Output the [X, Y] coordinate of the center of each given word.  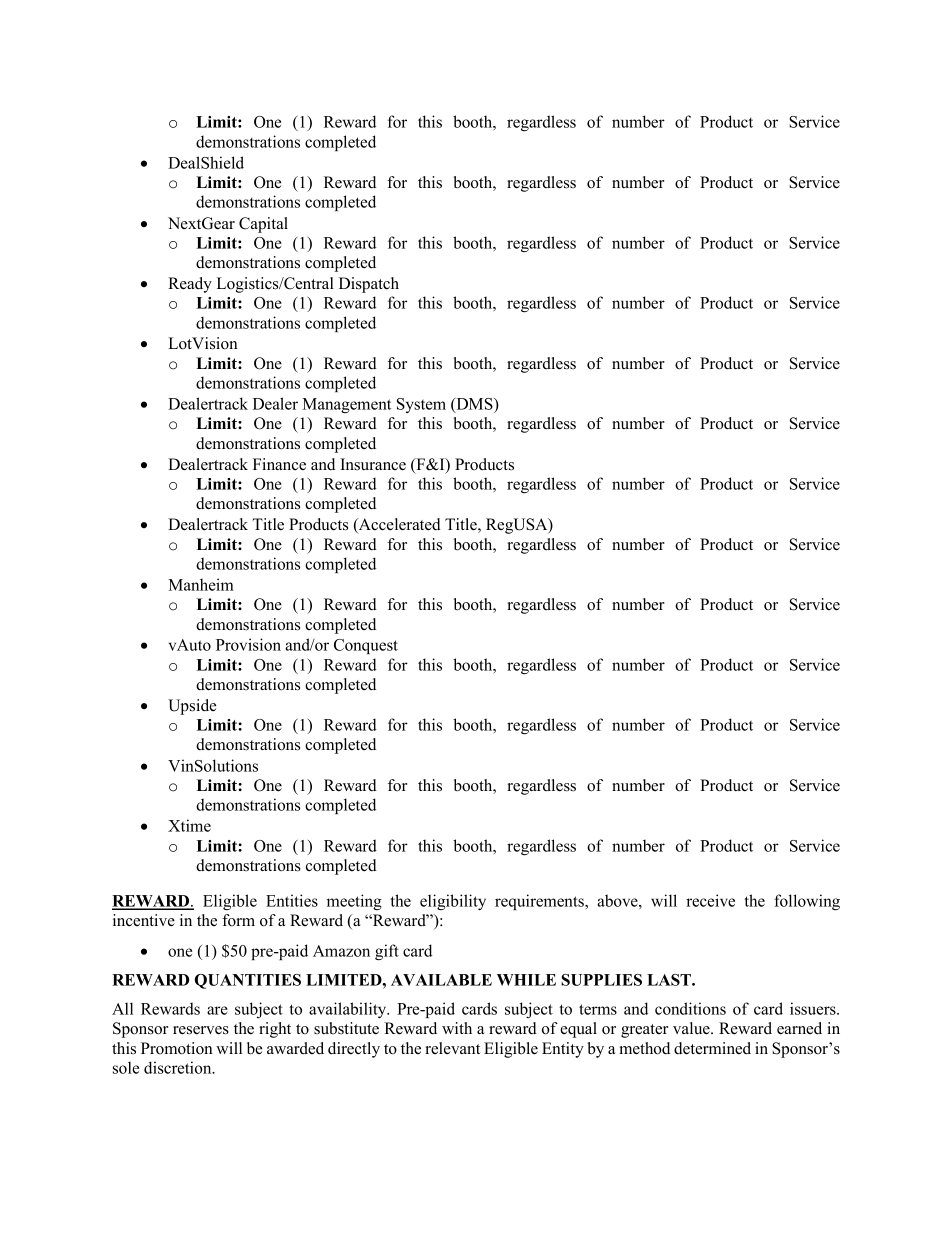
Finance [279, 464]
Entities [292, 900]
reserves [201, 1030]
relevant [452, 1048]
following [807, 902]
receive [710, 900]
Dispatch [369, 285]
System [421, 405]
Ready [190, 285]
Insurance [373, 464]
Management [346, 405]
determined [712, 1048]
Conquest [366, 646]
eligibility [453, 902]
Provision [248, 644]
